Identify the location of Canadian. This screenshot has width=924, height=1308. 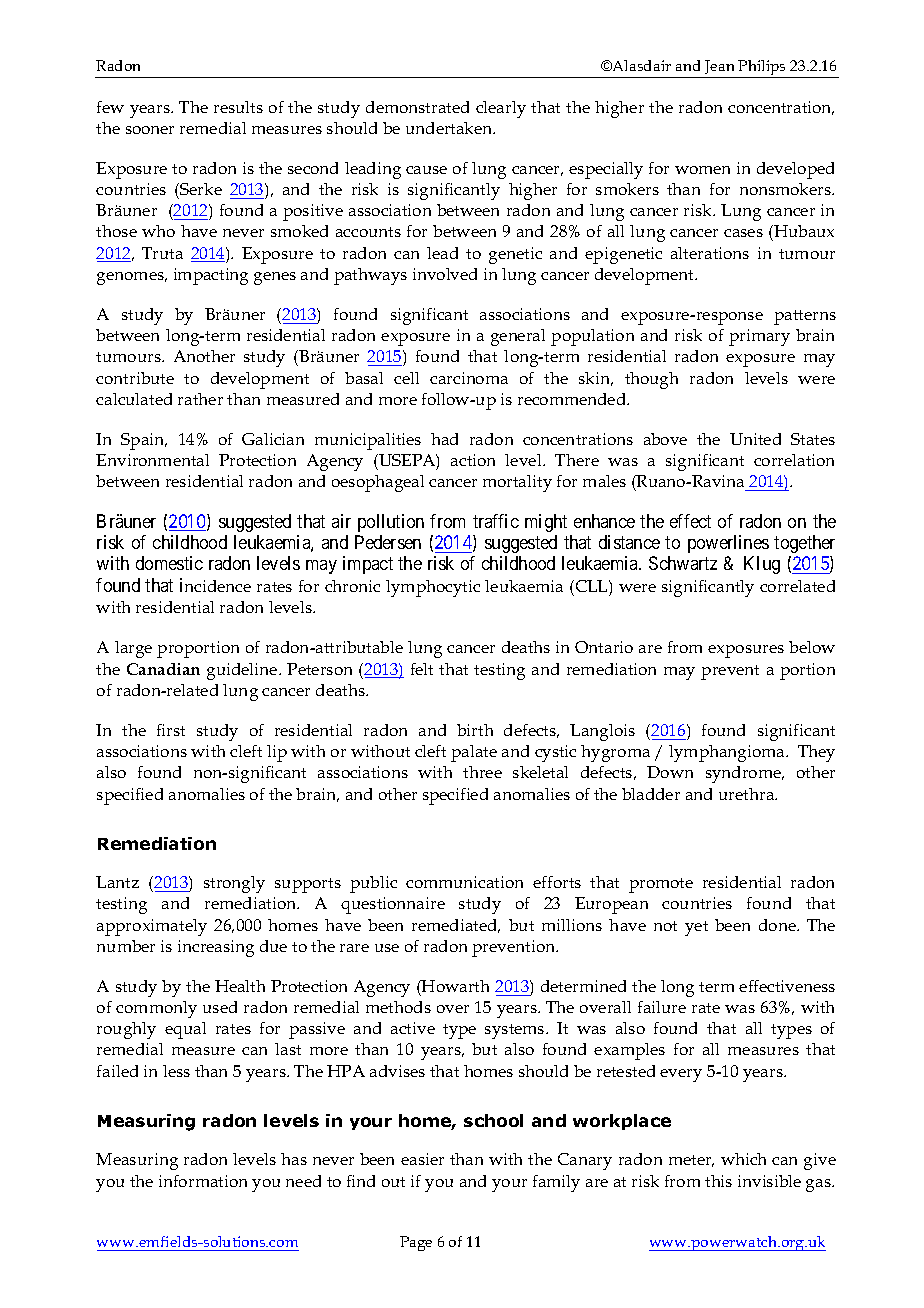
(163, 669).
